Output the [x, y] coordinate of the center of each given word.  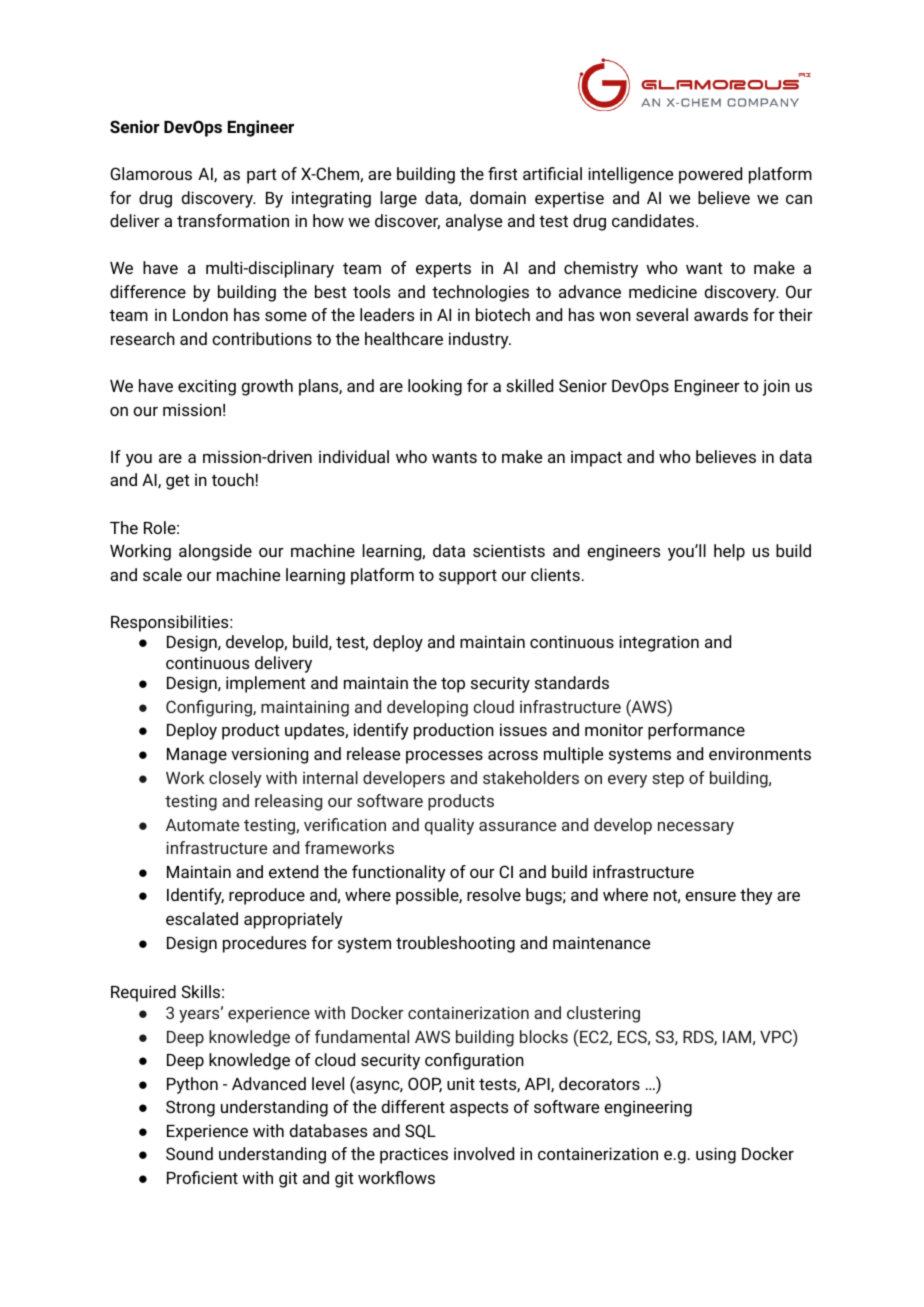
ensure [710, 896]
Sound [189, 1153]
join [776, 387]
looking [435, 387]
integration [659, 643]
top [453, 685]
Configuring [210, 708]
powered [710, 175]
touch [233, 479]
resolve [494, 894]
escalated [202, 918]
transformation [233, 220]
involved [484, 1153]
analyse [474, 222]
